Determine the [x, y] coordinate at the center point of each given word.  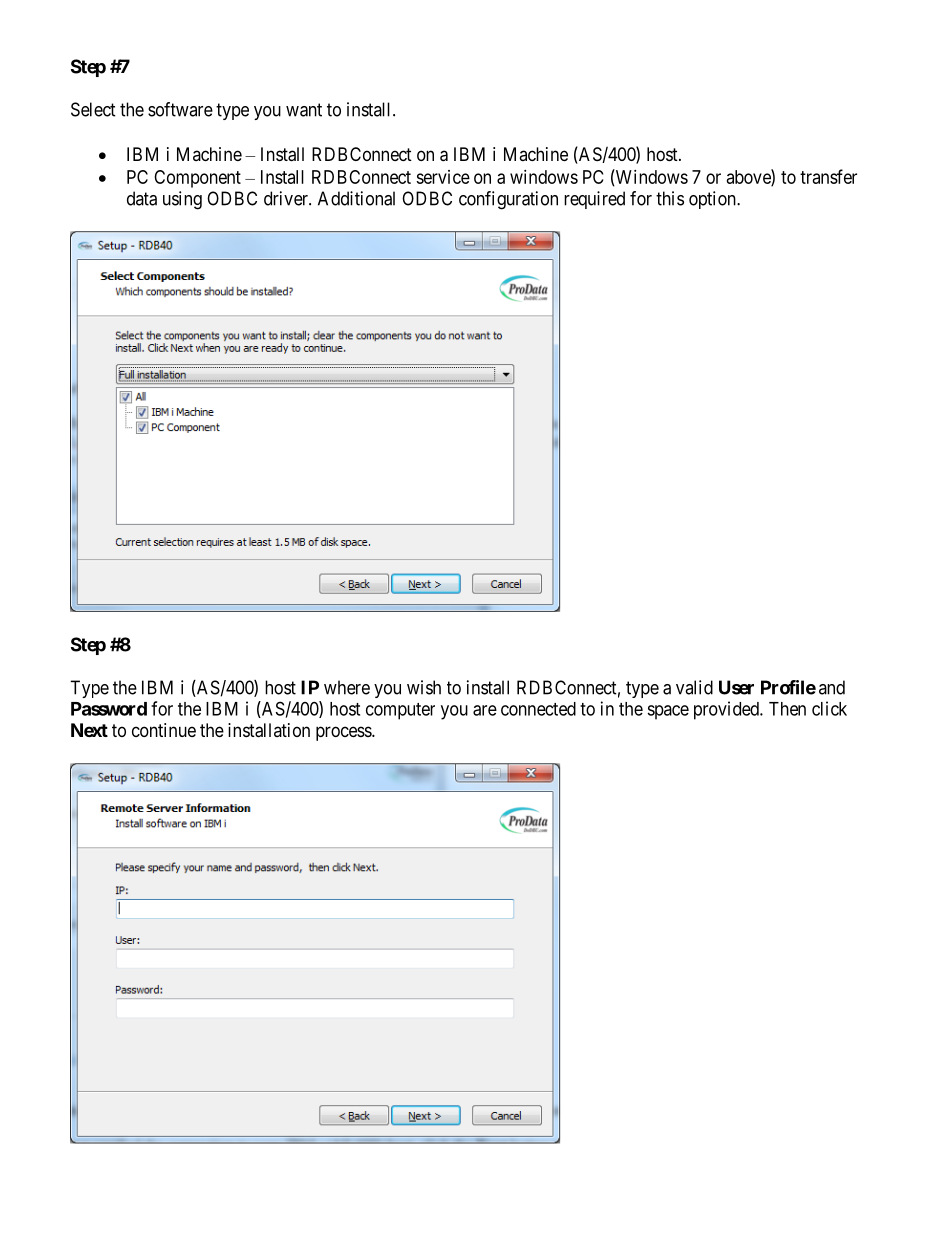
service [443, 177]
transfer [828, 176]
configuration [508, 200]
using [182, 200]
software [180, 109]
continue [164, 730]
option [713, 200]
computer [400, 711]
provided [727, 710]
